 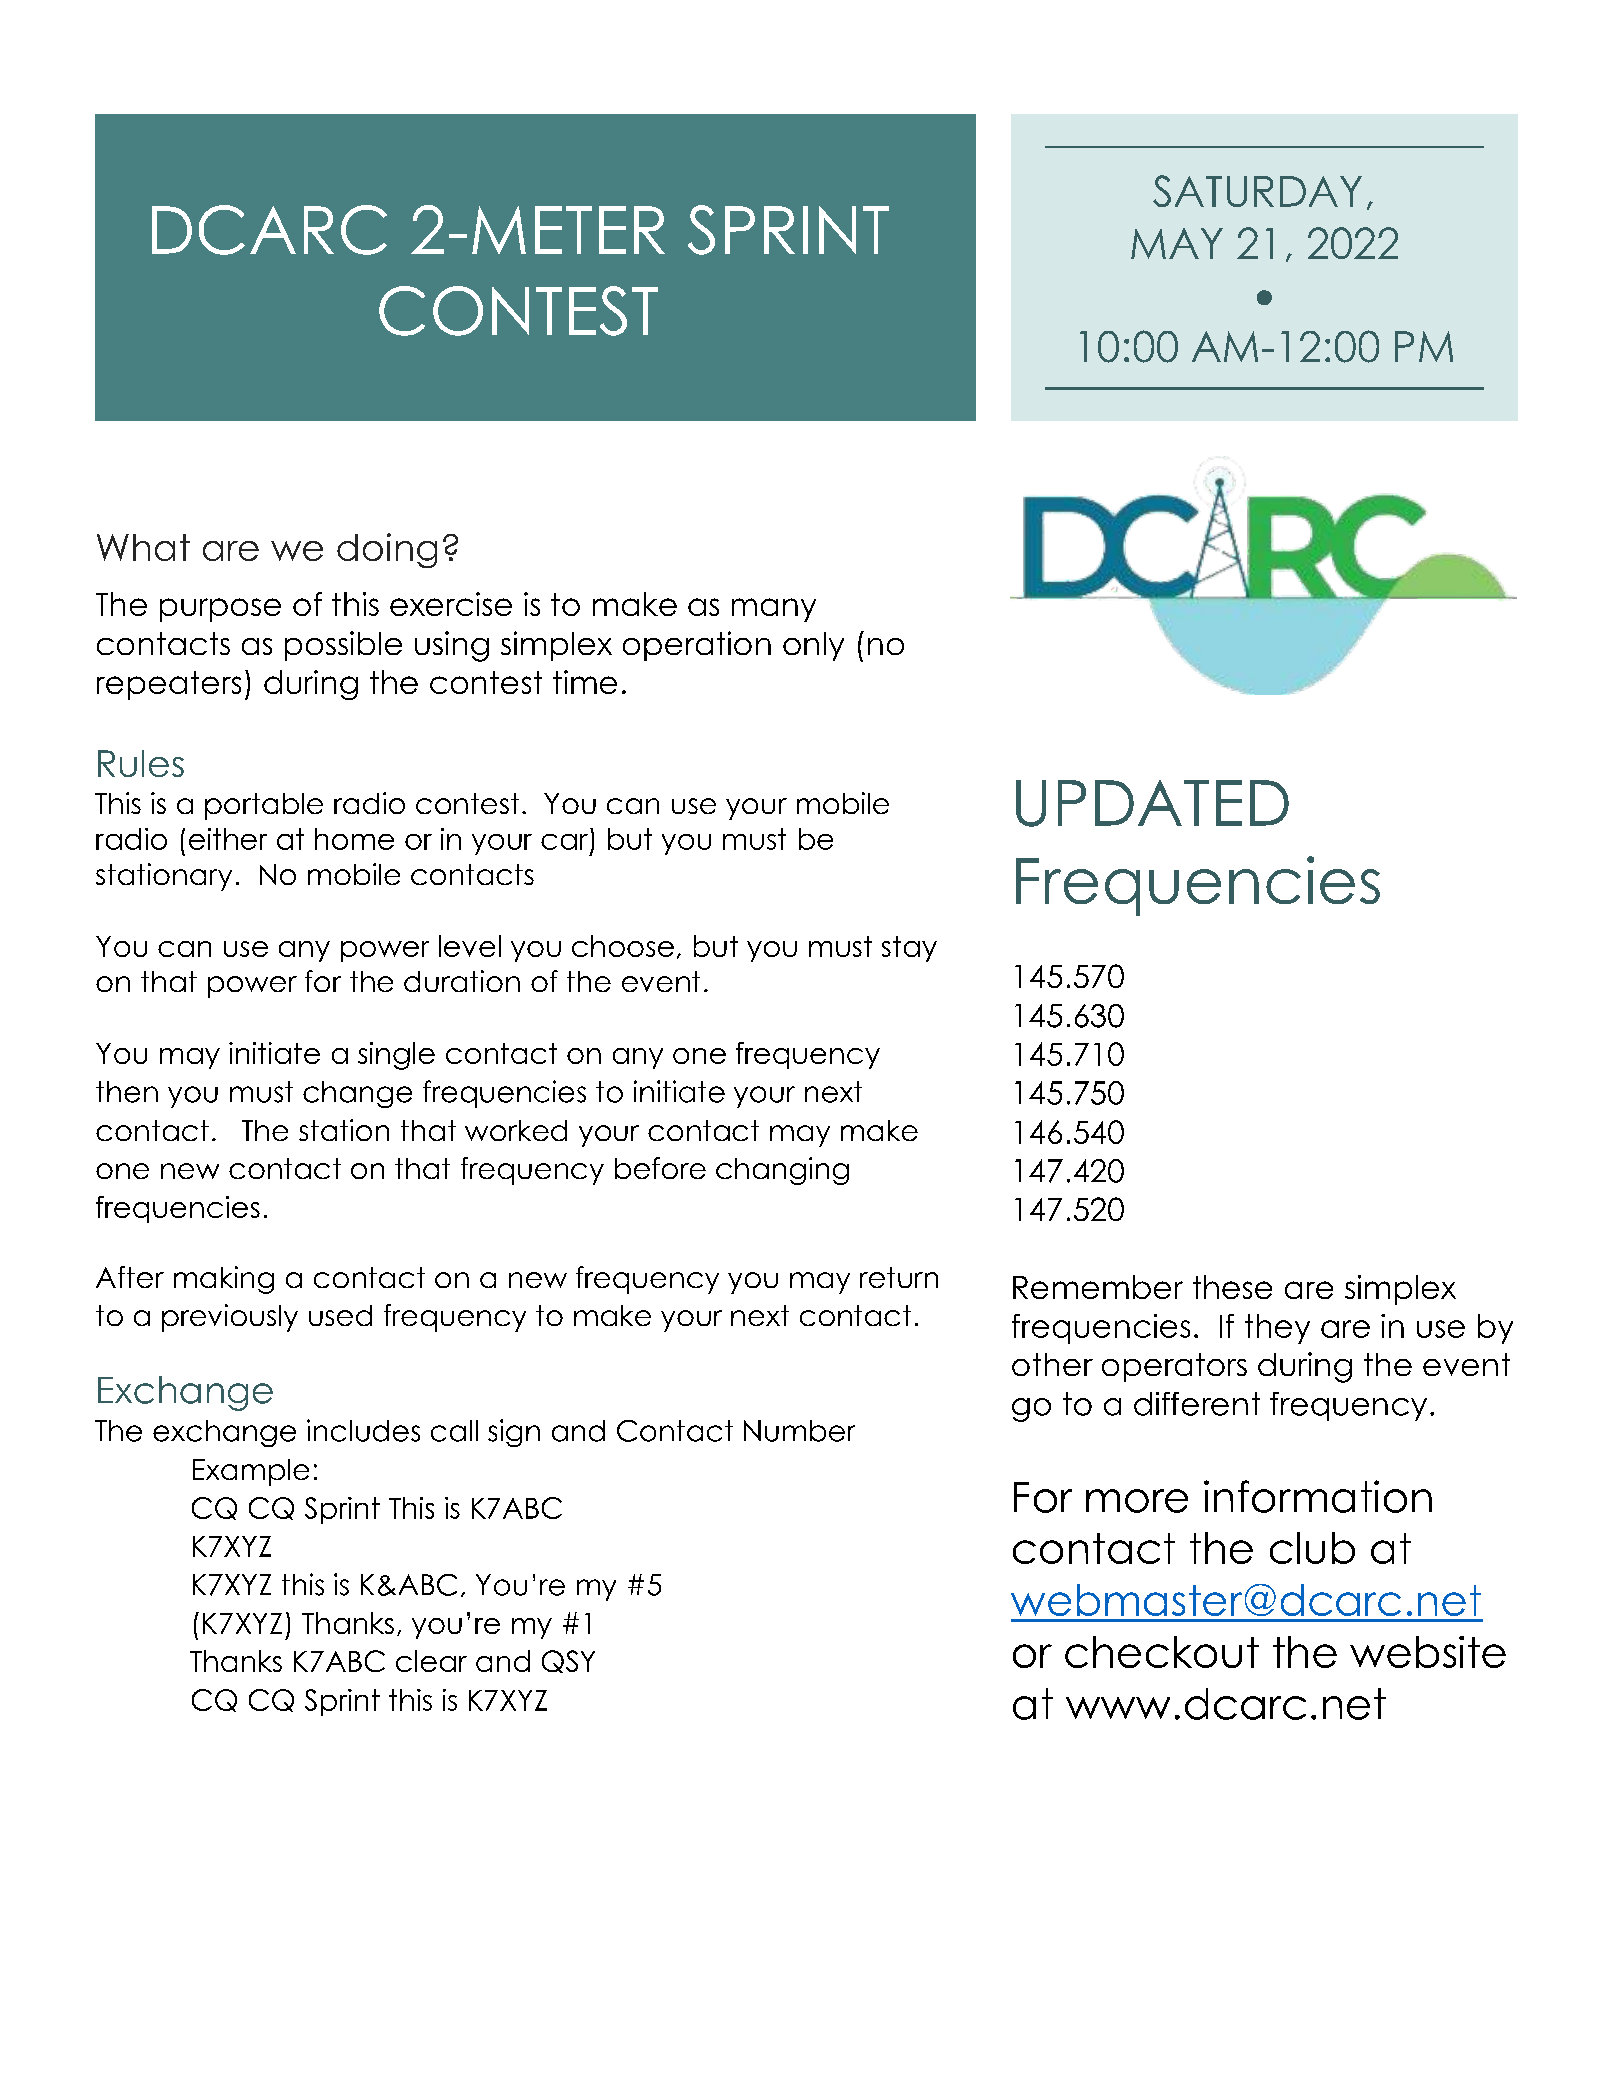 I want to click on clear, so click(x=431, y=1661).
